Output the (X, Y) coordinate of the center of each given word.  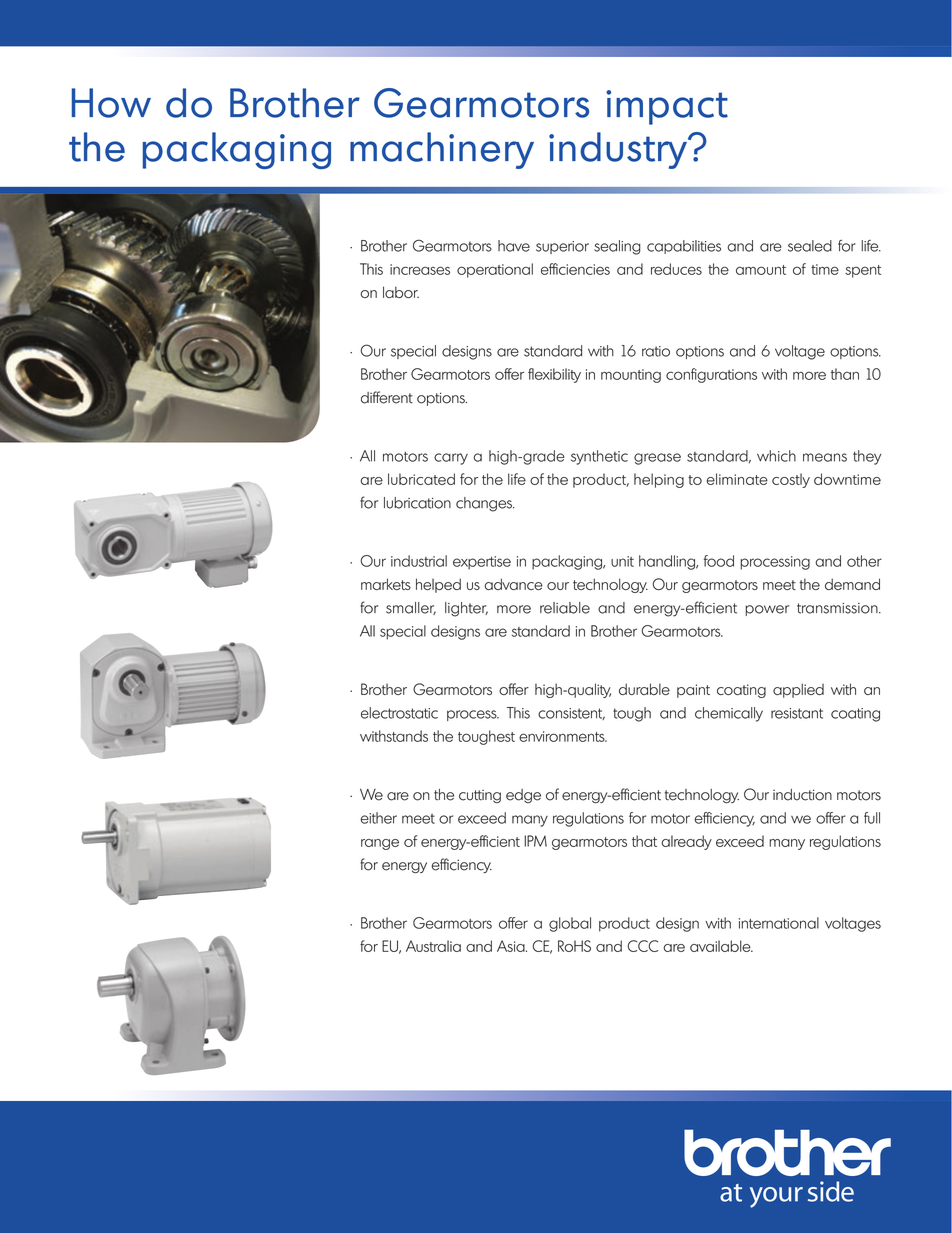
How (111, 103)
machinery (442, 150)
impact (667, 107)
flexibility (554, 375)
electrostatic (399, 713)
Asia (512, 946)
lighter (466, 609)
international (779, 923)
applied (798, 690)
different (387, 397)
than (845, 374)
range (380, 844)
